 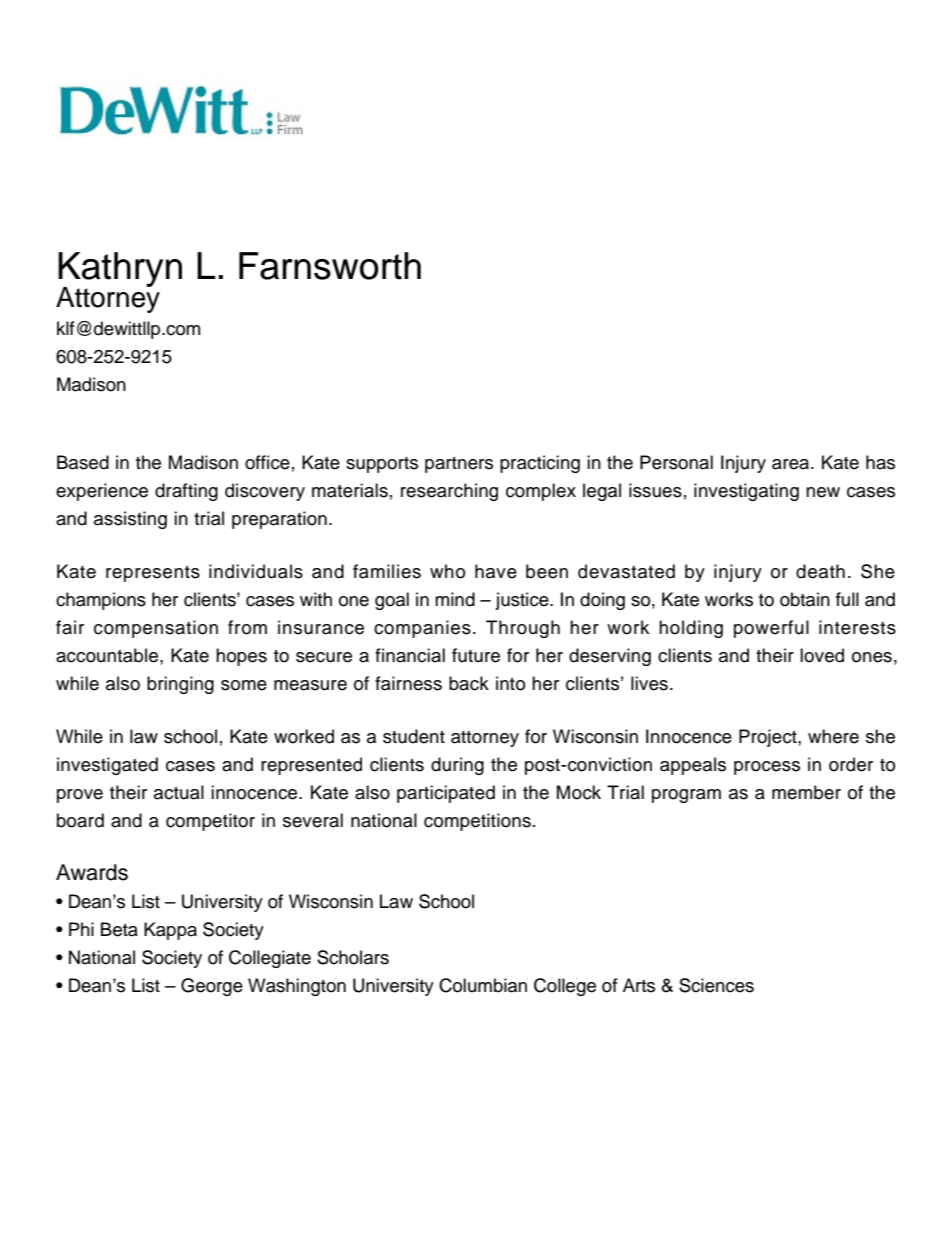 I want to click on Kathryn, so click(x=120, y=270).
